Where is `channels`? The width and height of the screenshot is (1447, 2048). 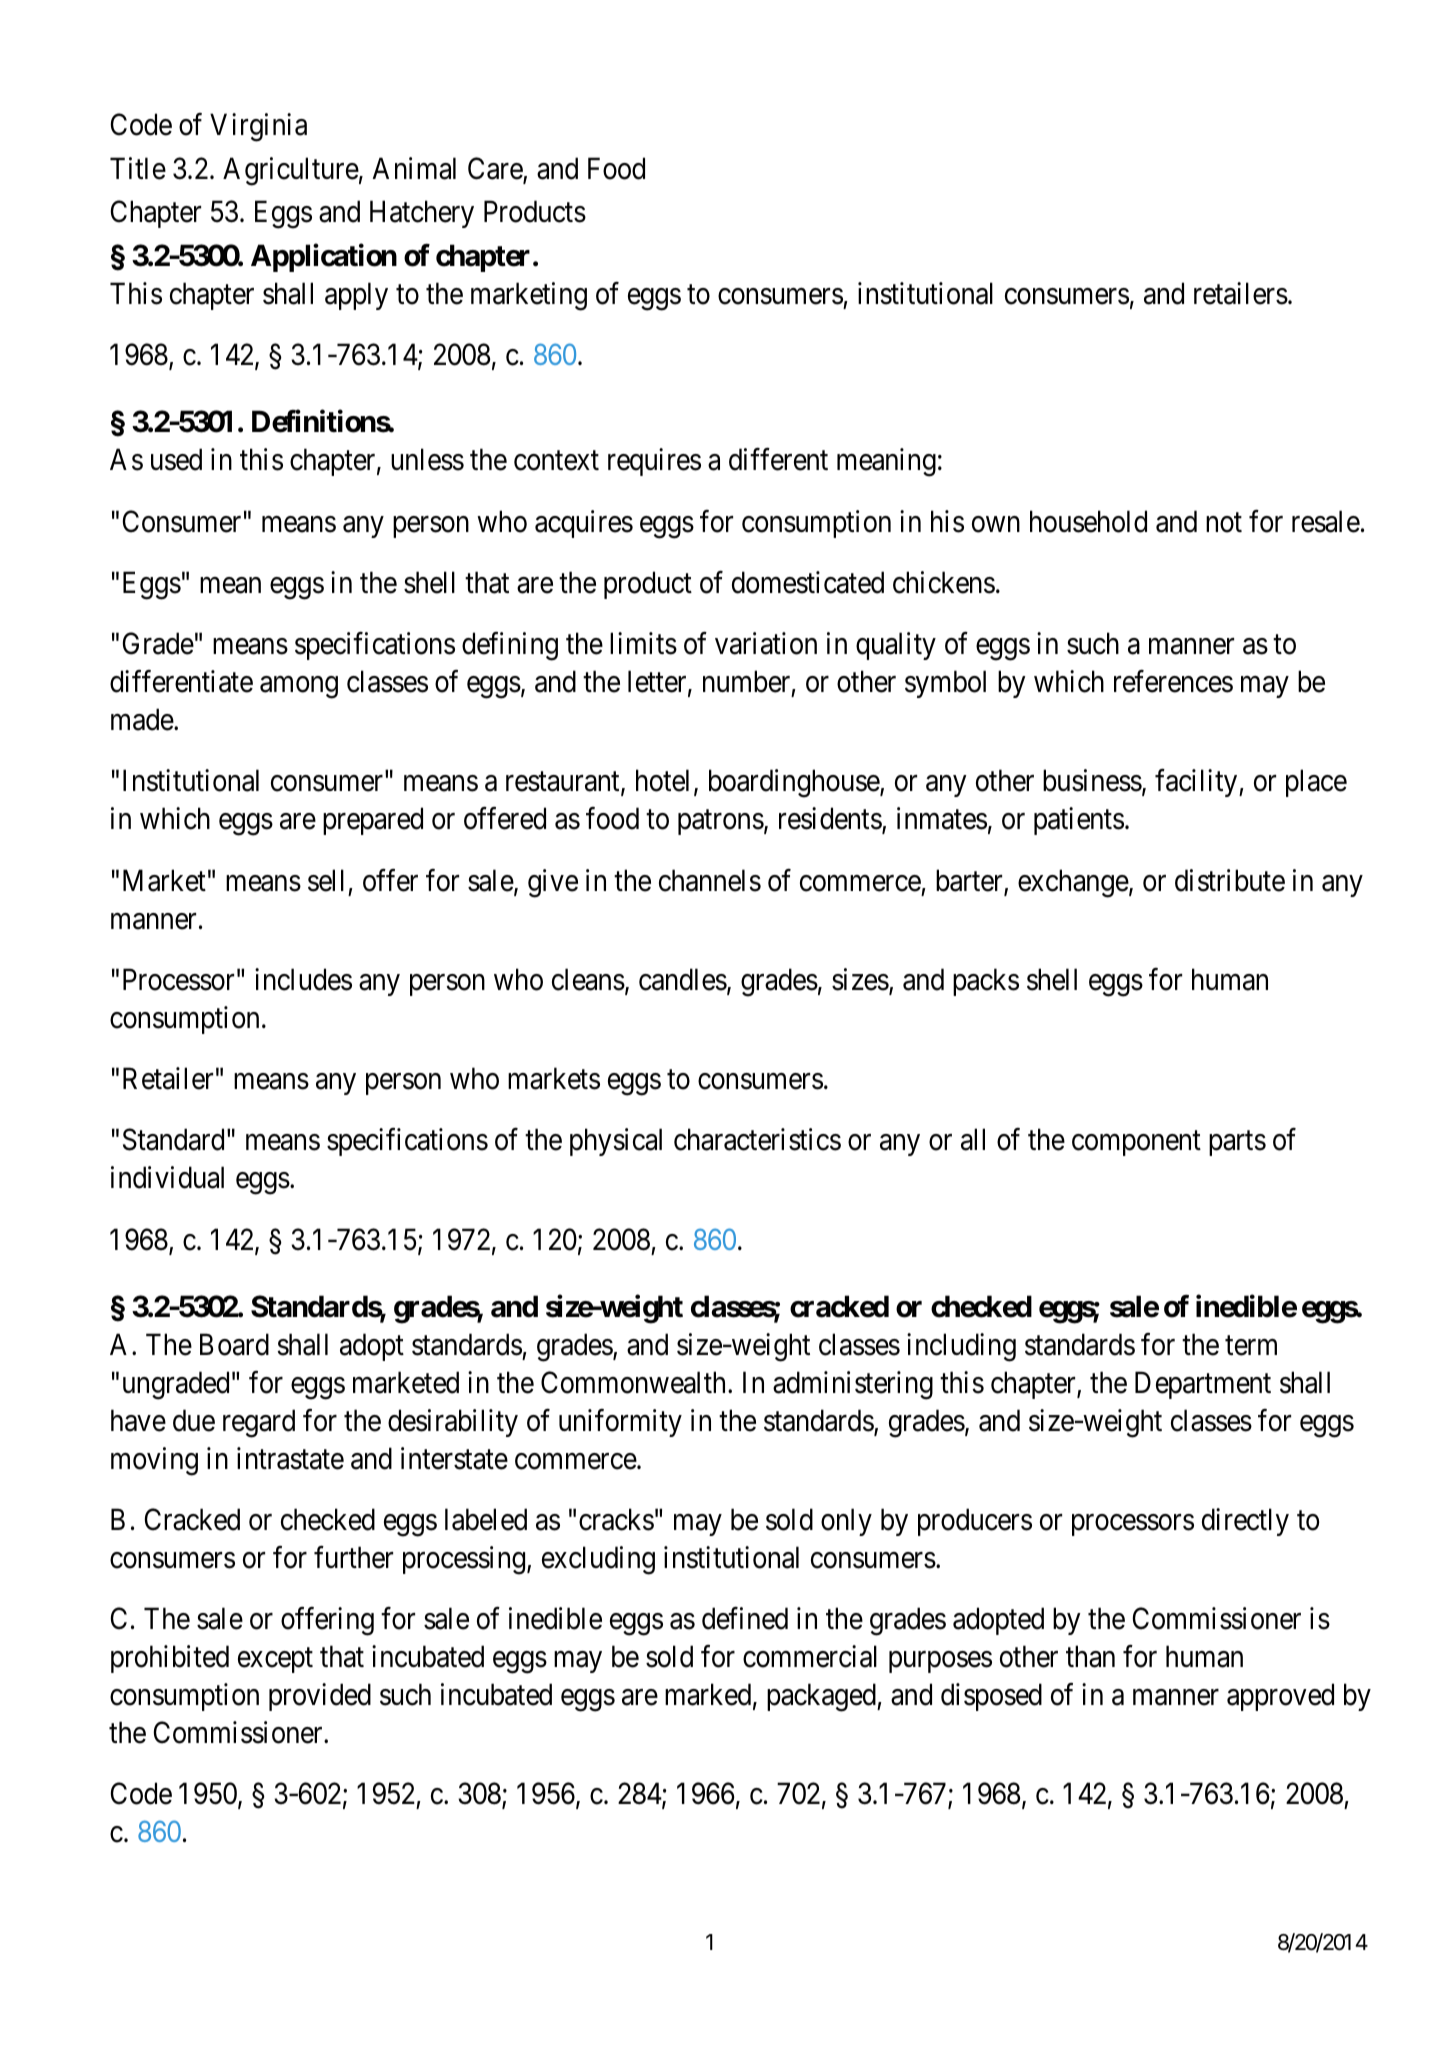 channels is located at coordinates (710, 880).
